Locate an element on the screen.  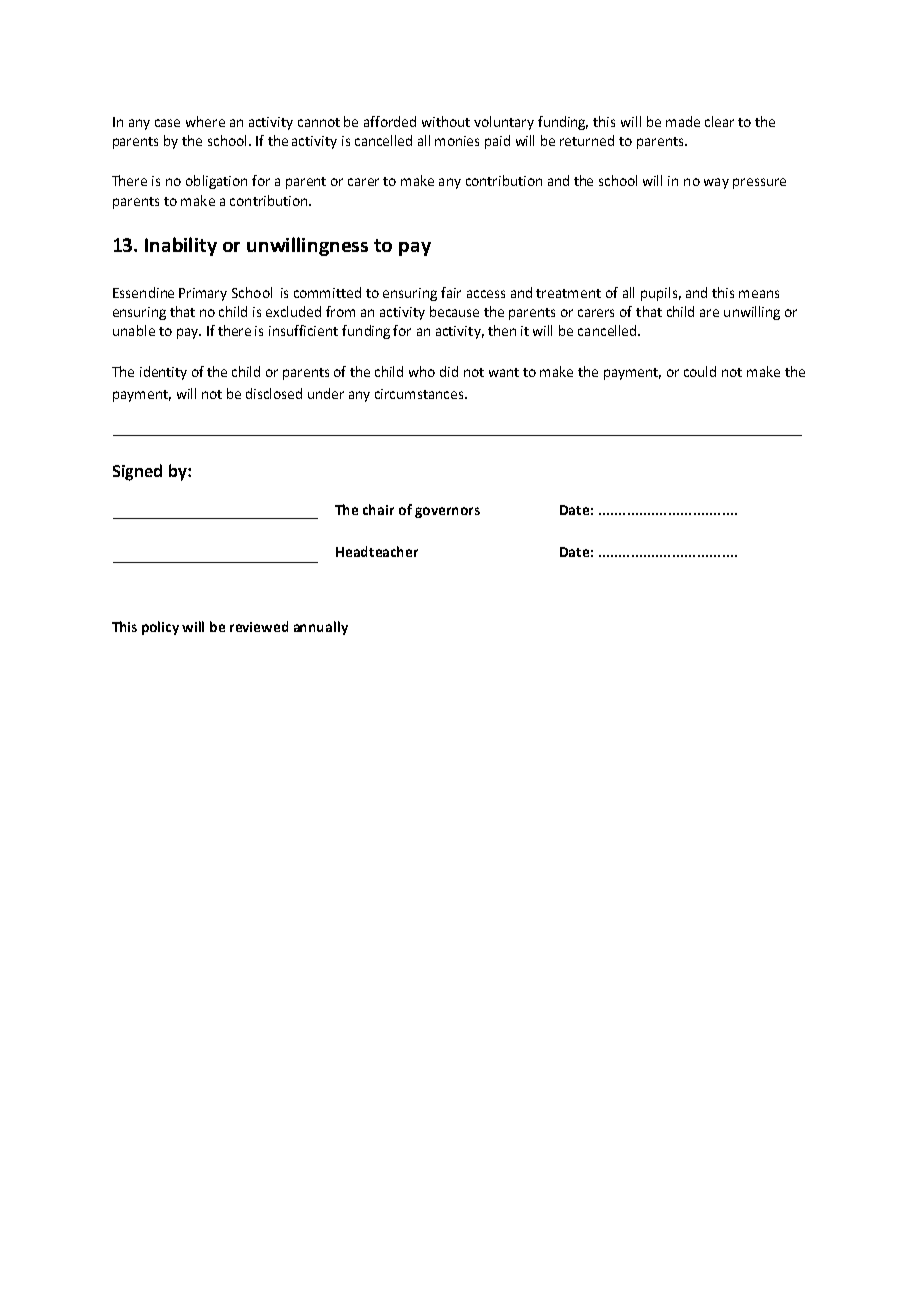
monies is located at coordinates (457, 141).
